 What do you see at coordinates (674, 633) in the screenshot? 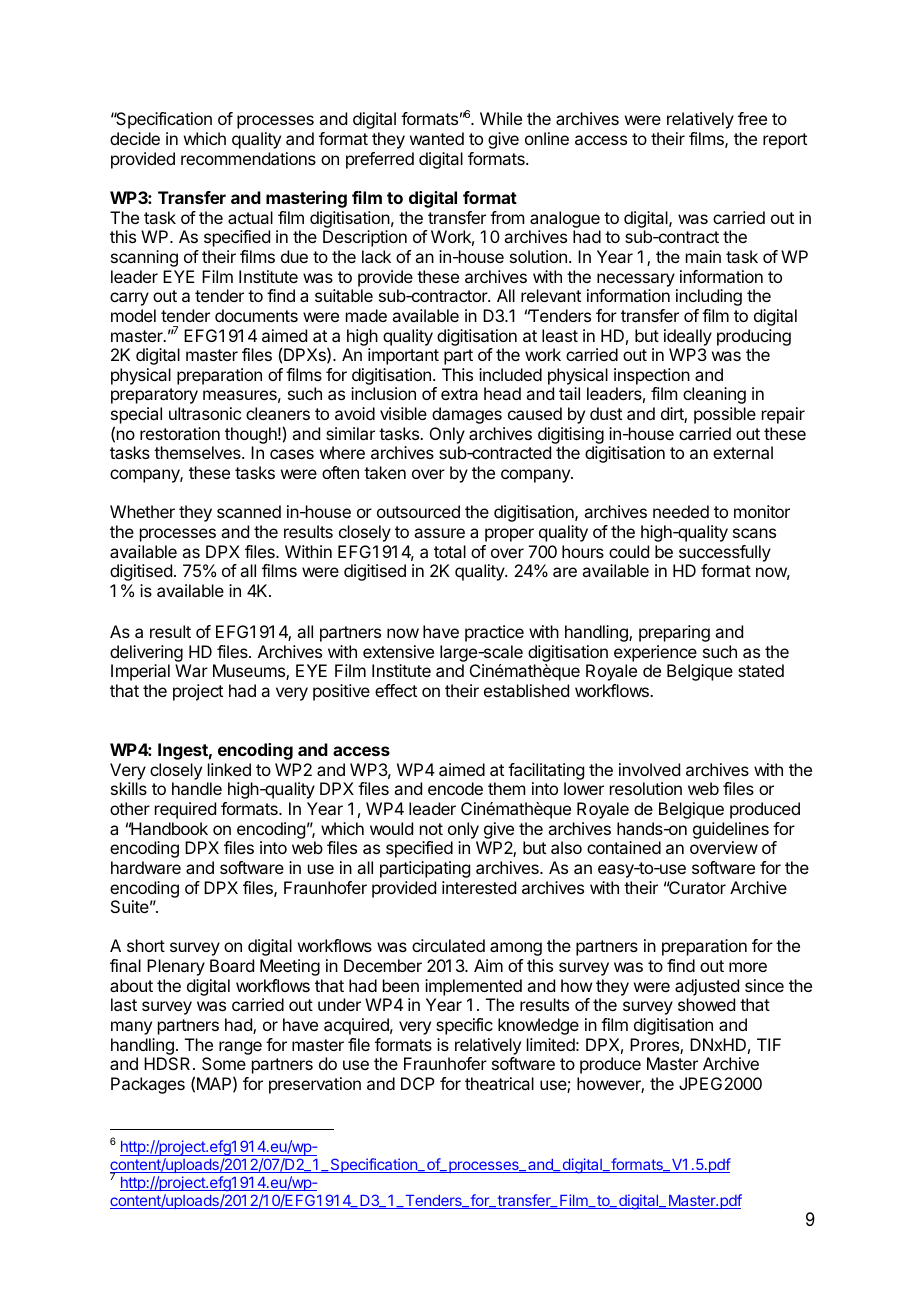
I see `preparing` at bounding box center [674, 633].
